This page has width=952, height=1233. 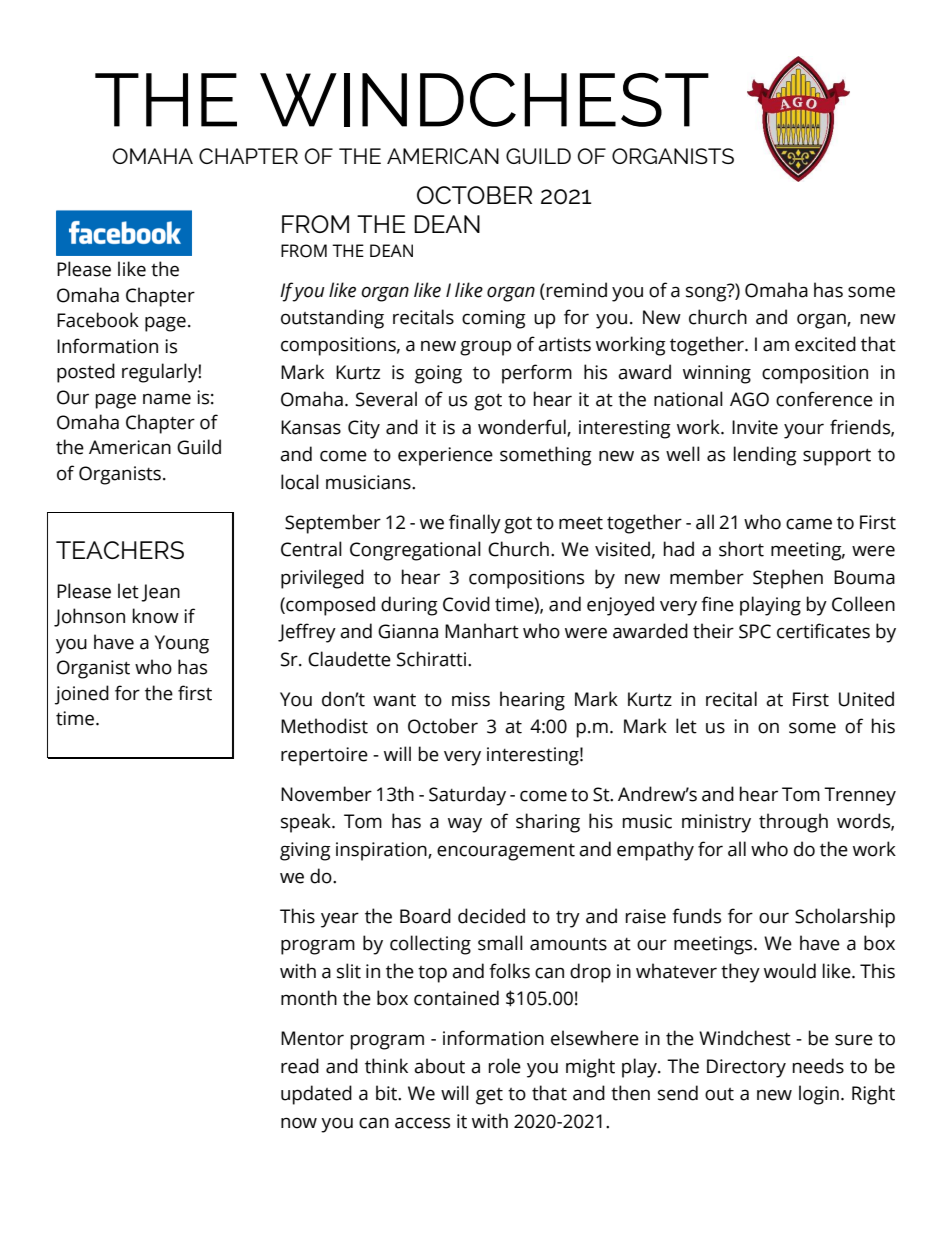 I want to click on excited, so click(x=825, y=344).
